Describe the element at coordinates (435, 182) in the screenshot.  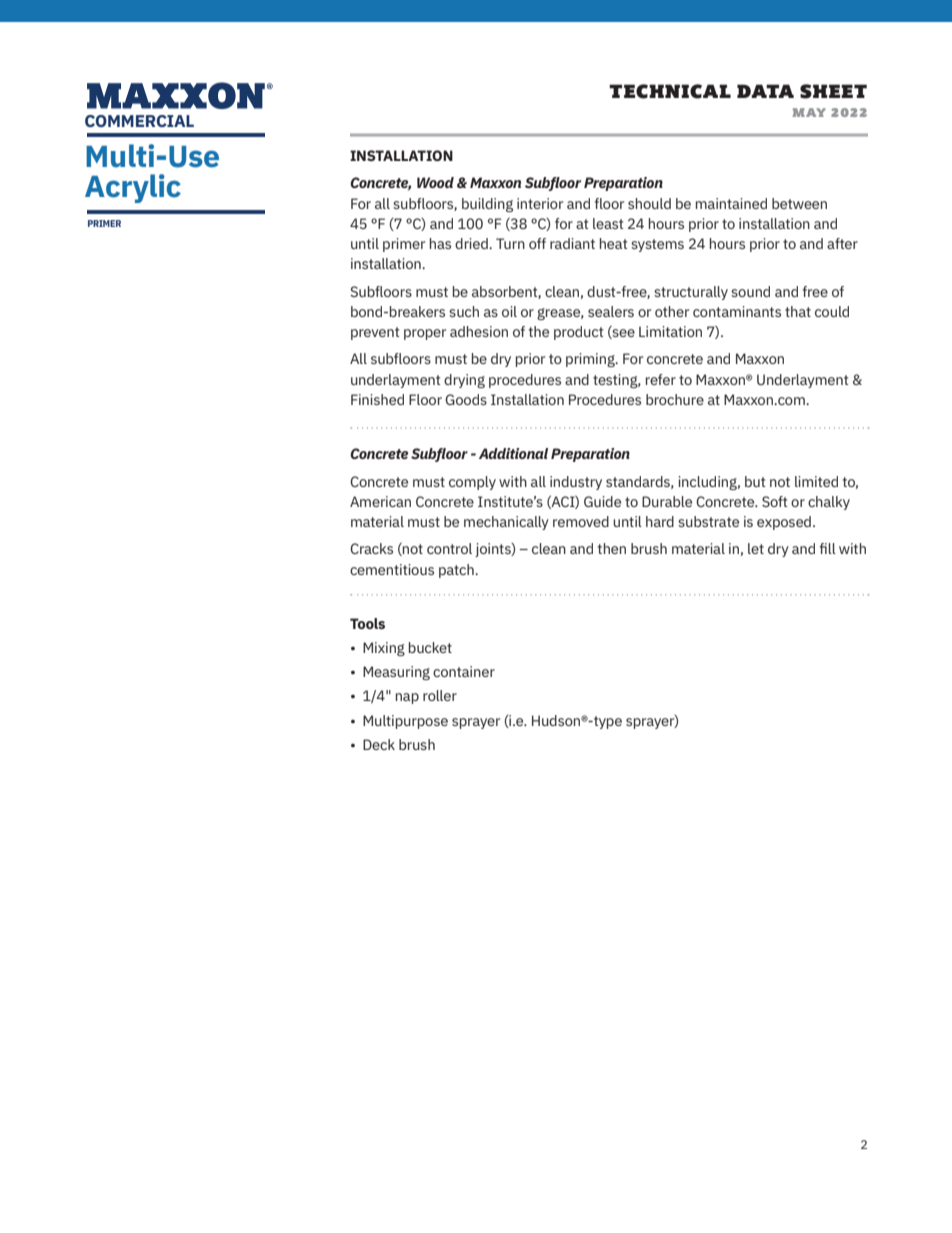
I see `Wood` at that location.
